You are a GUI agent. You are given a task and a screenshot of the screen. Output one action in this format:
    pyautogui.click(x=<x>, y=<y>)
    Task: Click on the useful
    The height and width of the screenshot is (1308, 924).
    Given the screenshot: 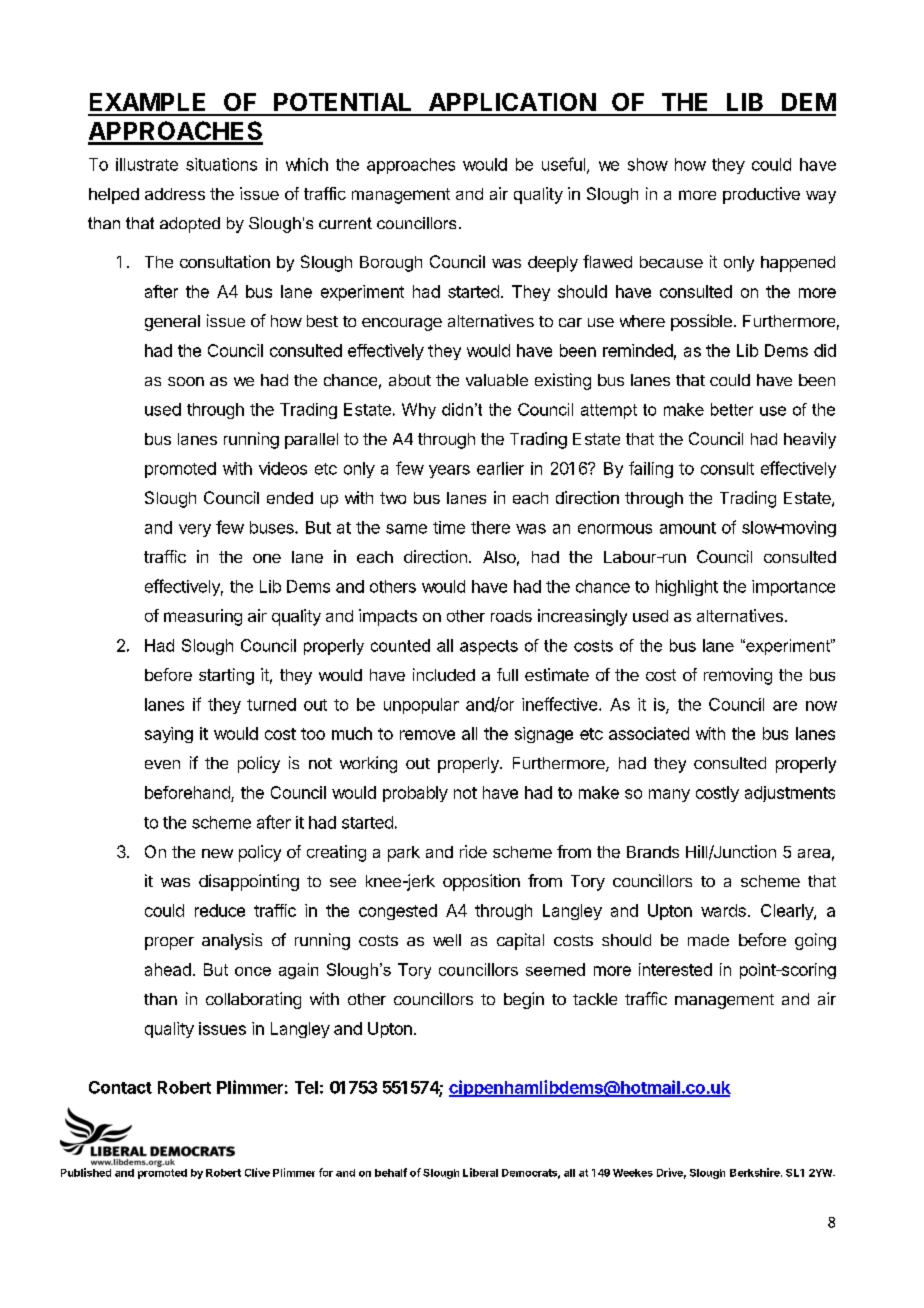 What is the action you would take?
    pyautogui.click(x=563, y=164)
